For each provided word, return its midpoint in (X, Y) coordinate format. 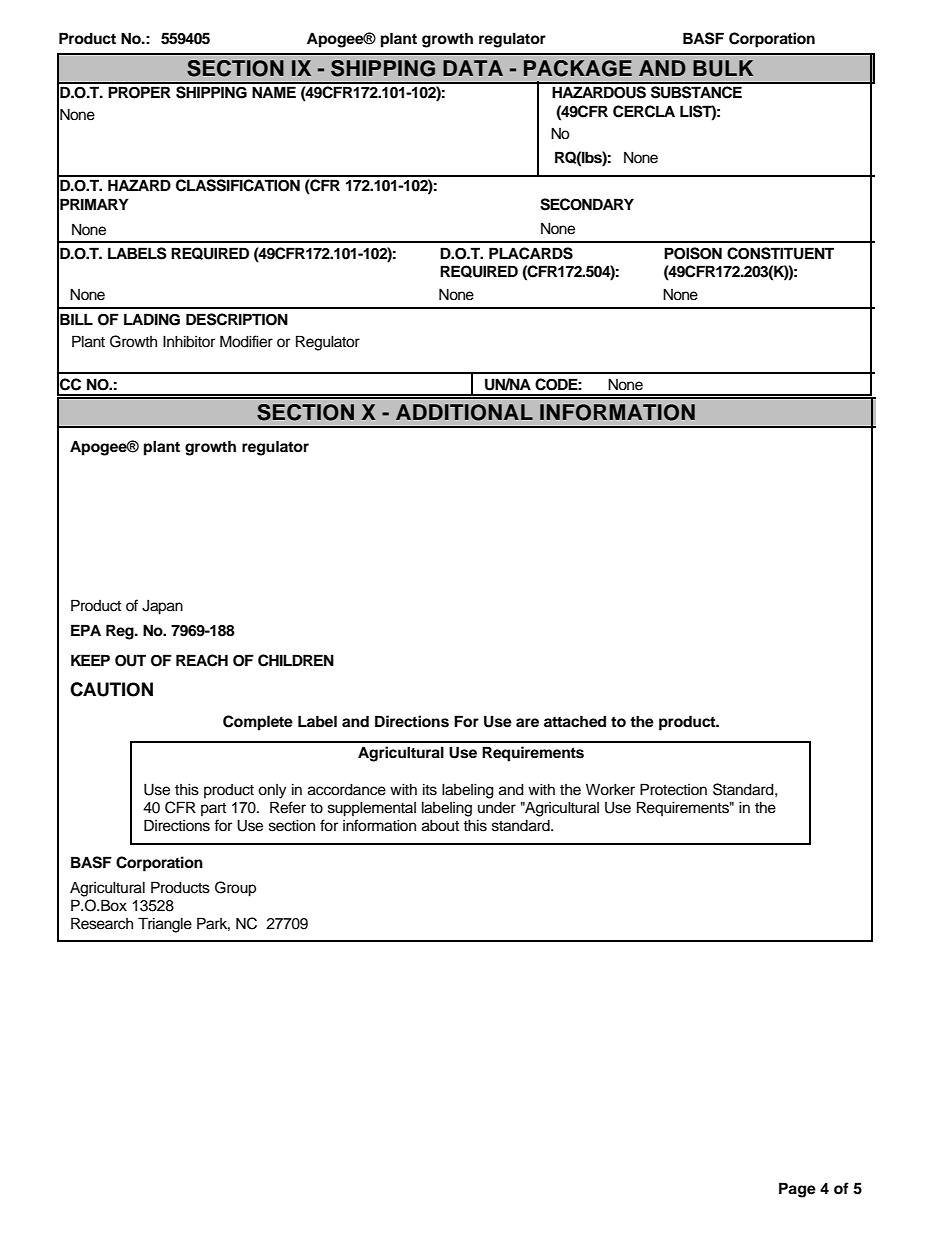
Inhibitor (189, 341)
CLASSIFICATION (238, 185)
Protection (673, 789)
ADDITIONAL (464, 412)
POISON (693, 253)
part (213, 809)
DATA (473, 68)
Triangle (165, 925)
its (430, 790)
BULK (723, 68)
